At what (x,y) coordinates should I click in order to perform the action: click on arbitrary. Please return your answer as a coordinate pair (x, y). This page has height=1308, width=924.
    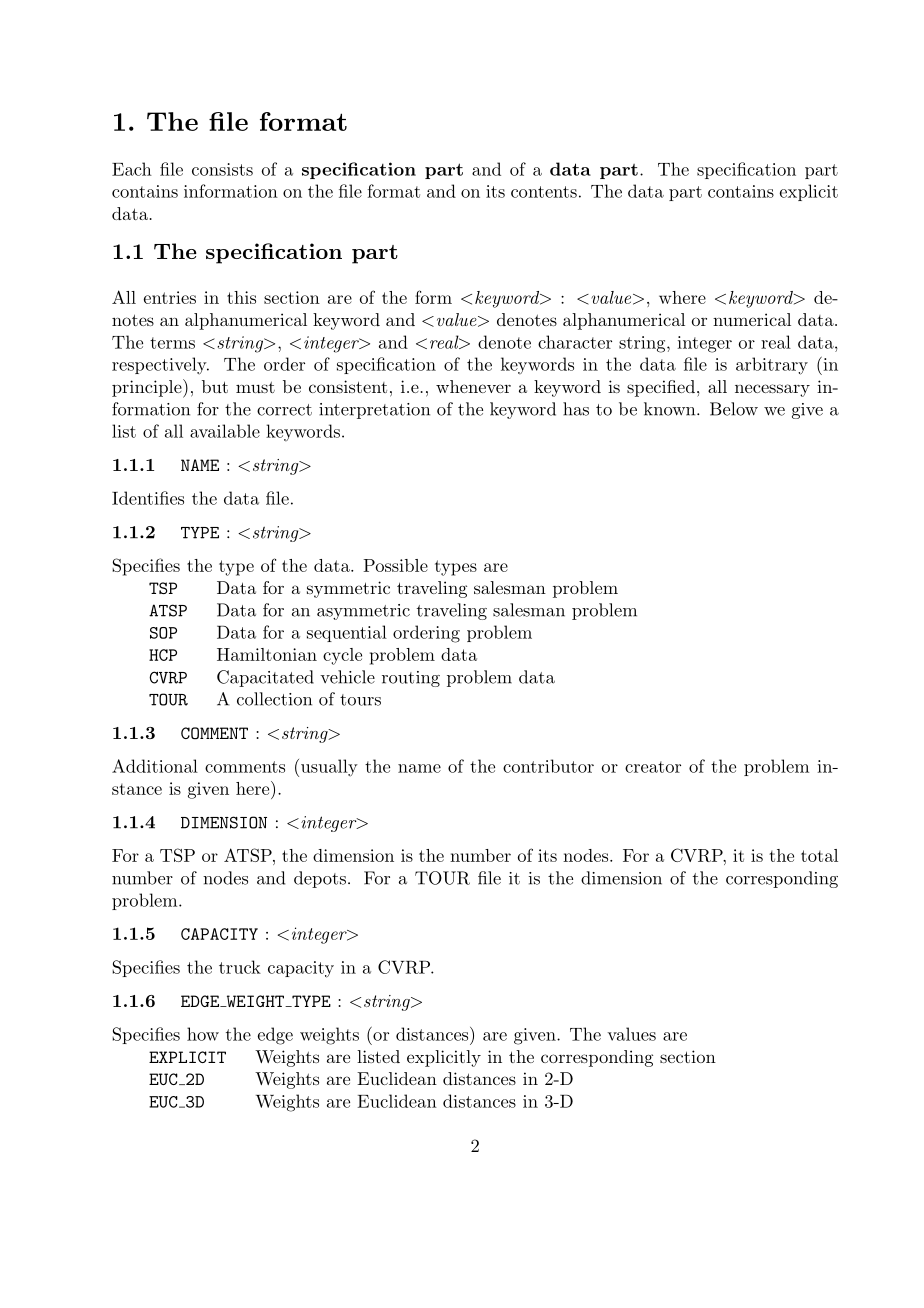
    Looking at the image, I should click on (772, 366).
